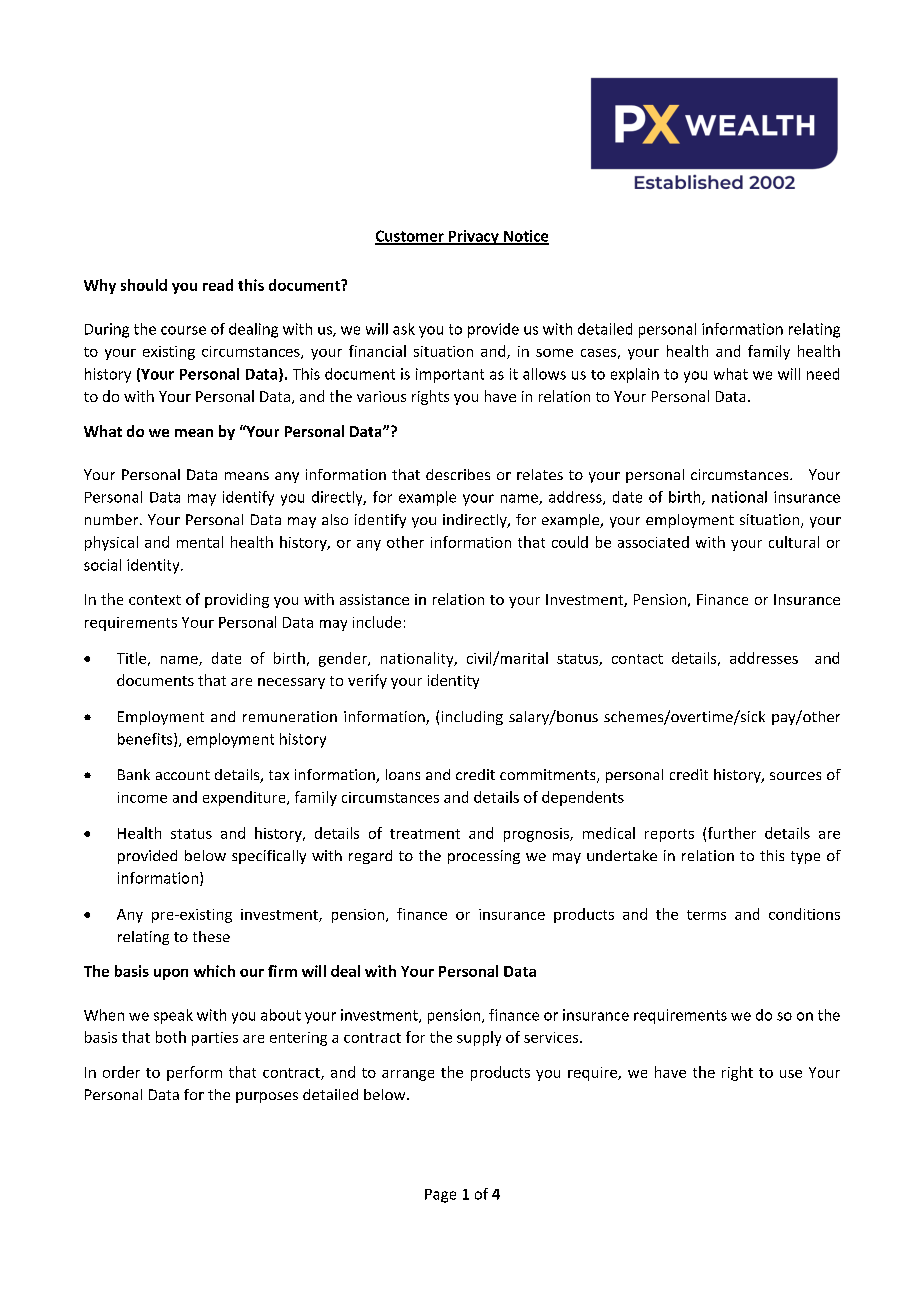  What do you see at coordinates (805, 857) in the screenshot?
I see `type` at bounding box center [805, 857].
